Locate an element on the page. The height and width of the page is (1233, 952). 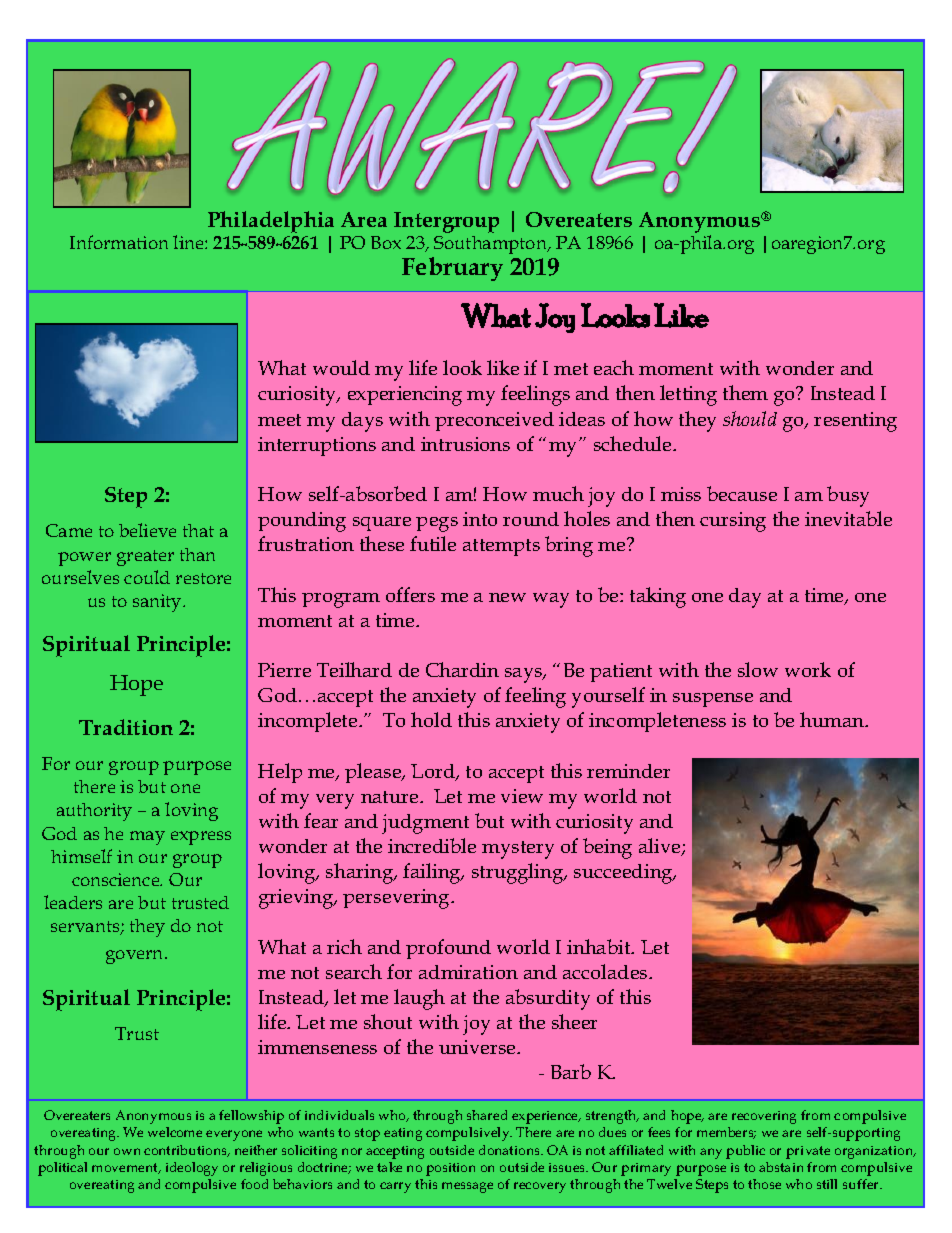
Southampton is located at coordinates (492, 245).
